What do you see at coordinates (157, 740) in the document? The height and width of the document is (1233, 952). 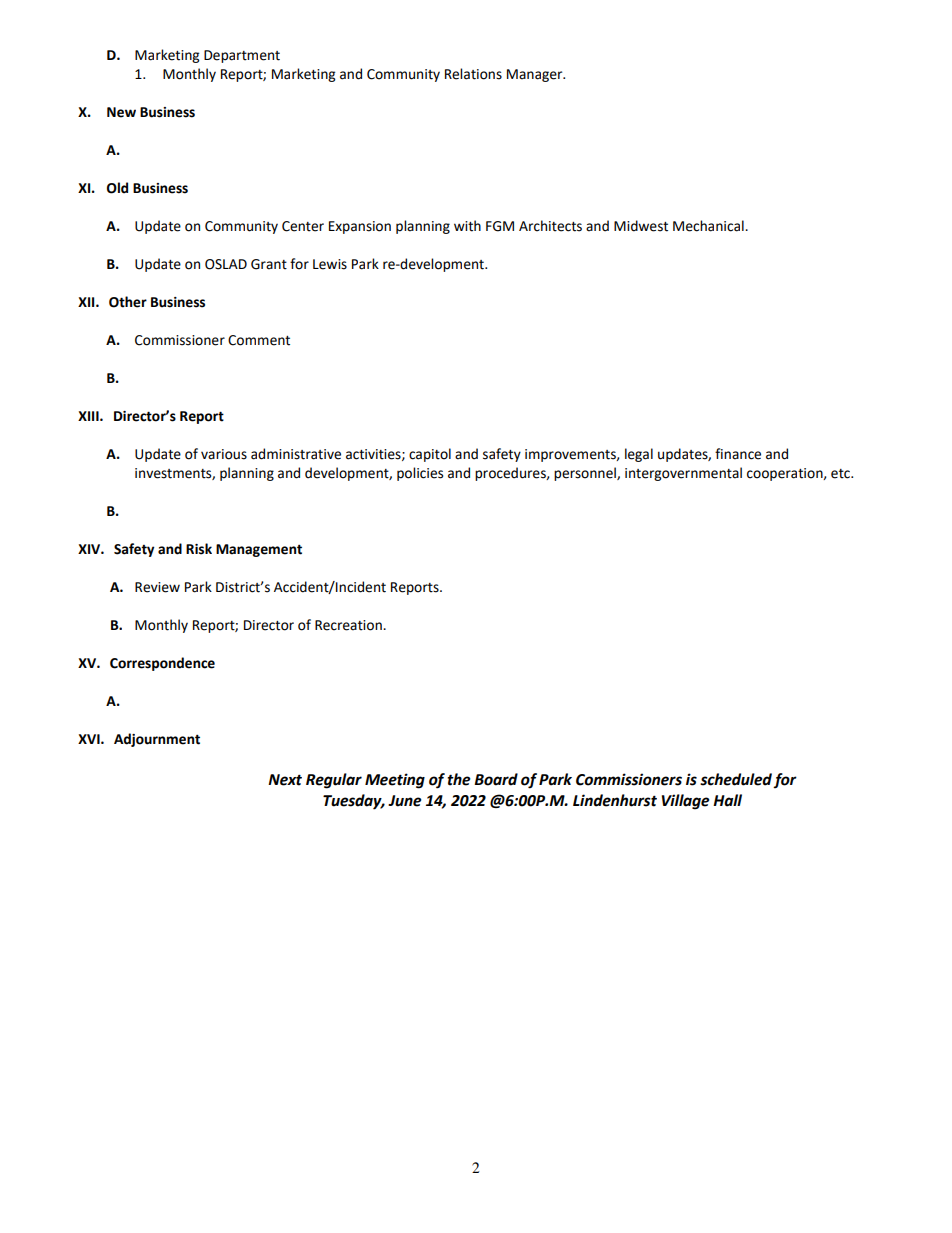 I see `Adjournment` at bounding box center [157, 740].
